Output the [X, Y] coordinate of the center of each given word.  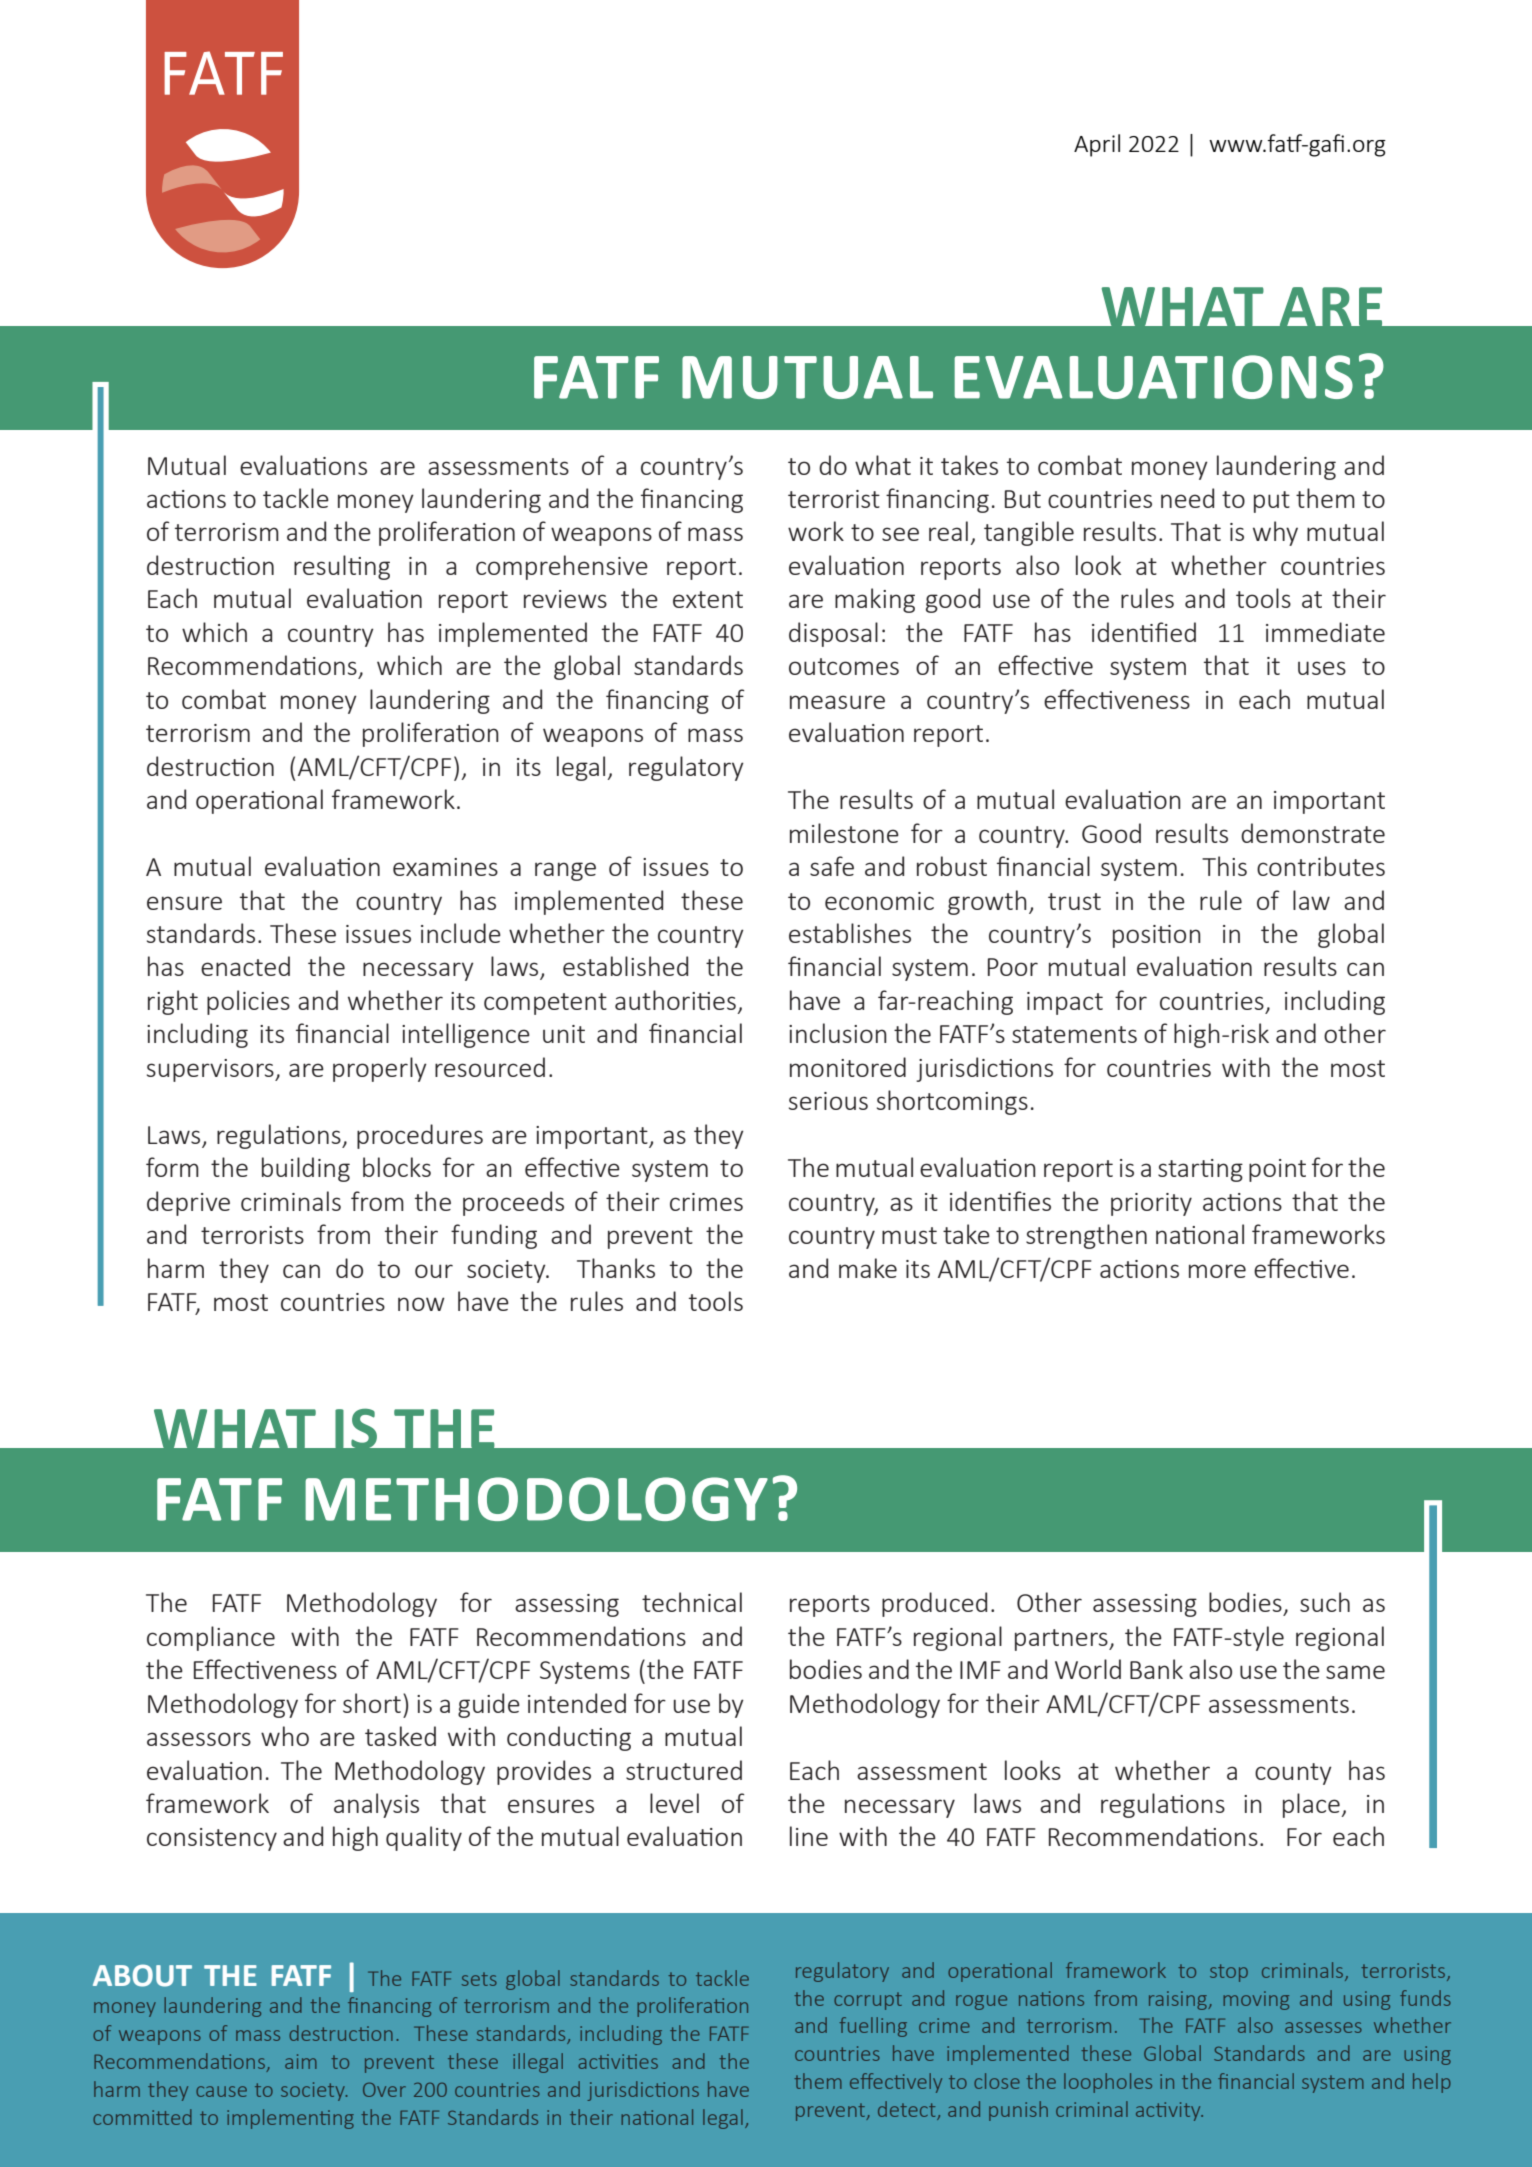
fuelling [873, 2027]
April [1097, 145]
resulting [342, 567]
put [1272, 502]
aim [301, 2061]
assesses [1323, 2027]
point [1277, 1170]
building [306, 1169]
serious [828, 1101]
